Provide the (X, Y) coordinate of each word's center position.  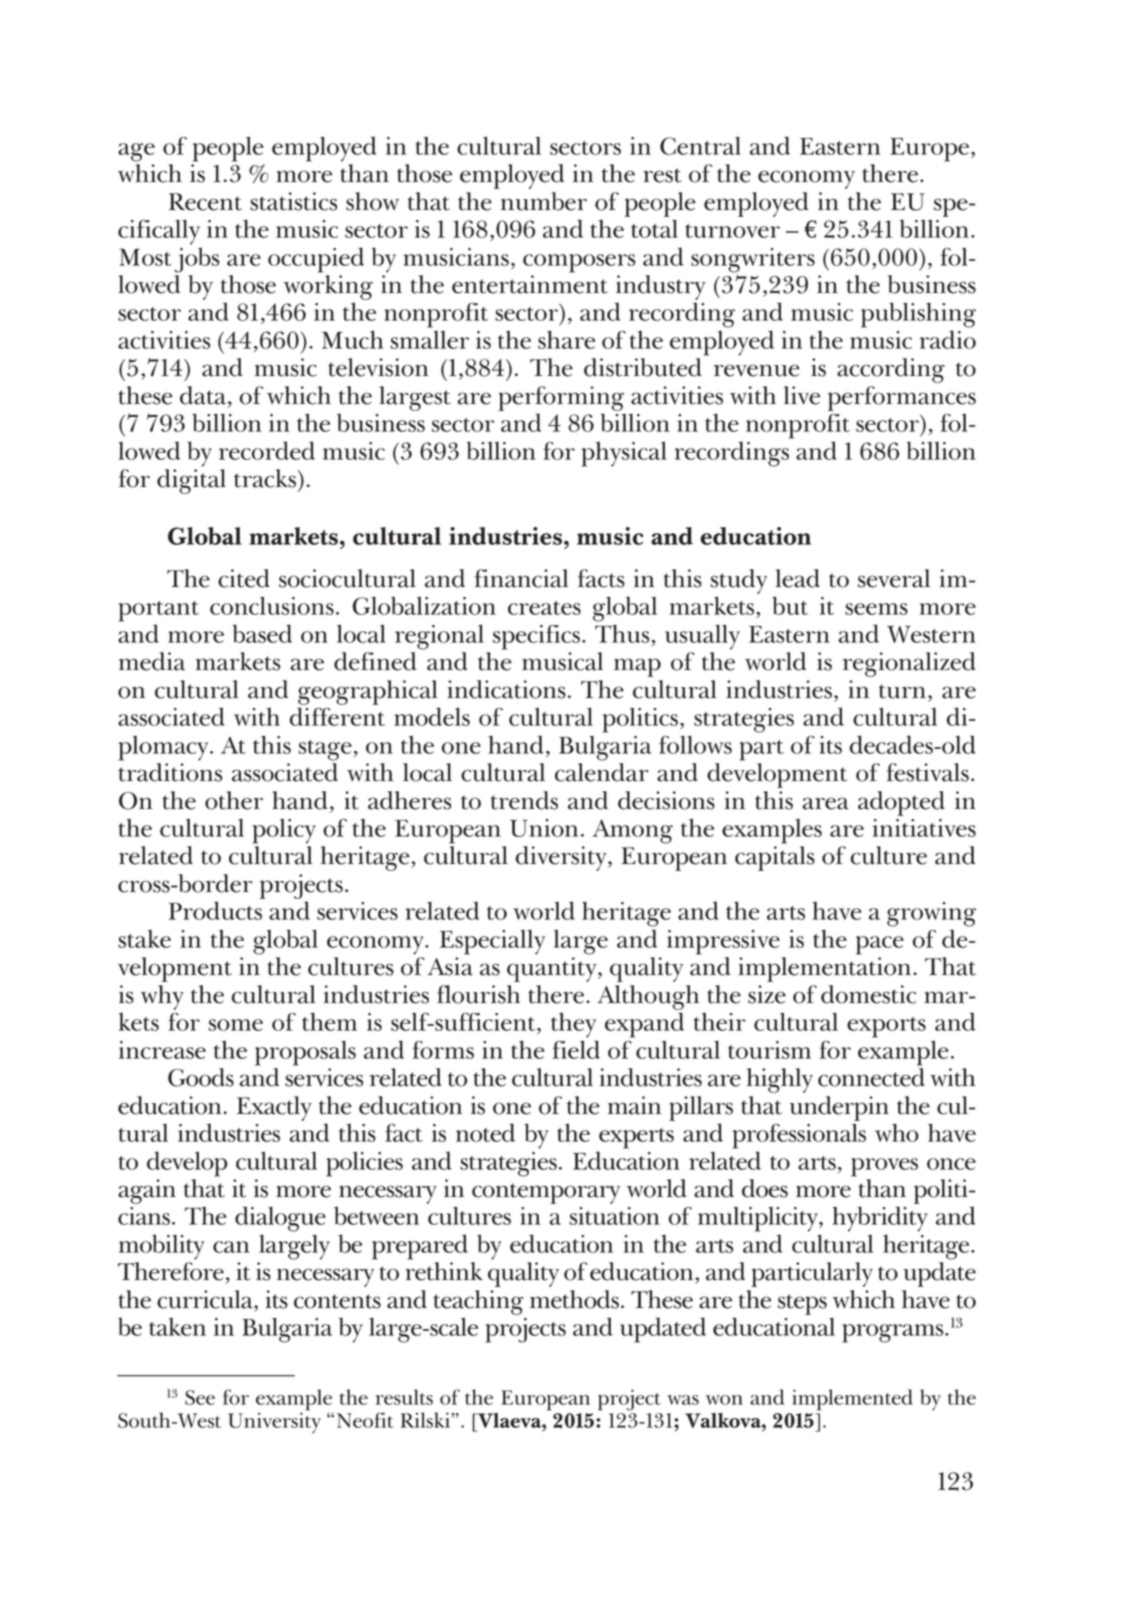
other (234, 800)
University (274, 1421)
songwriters (753, 260)
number (544, 201)
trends (524, 800)
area (826, 803)
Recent (205, 202)
